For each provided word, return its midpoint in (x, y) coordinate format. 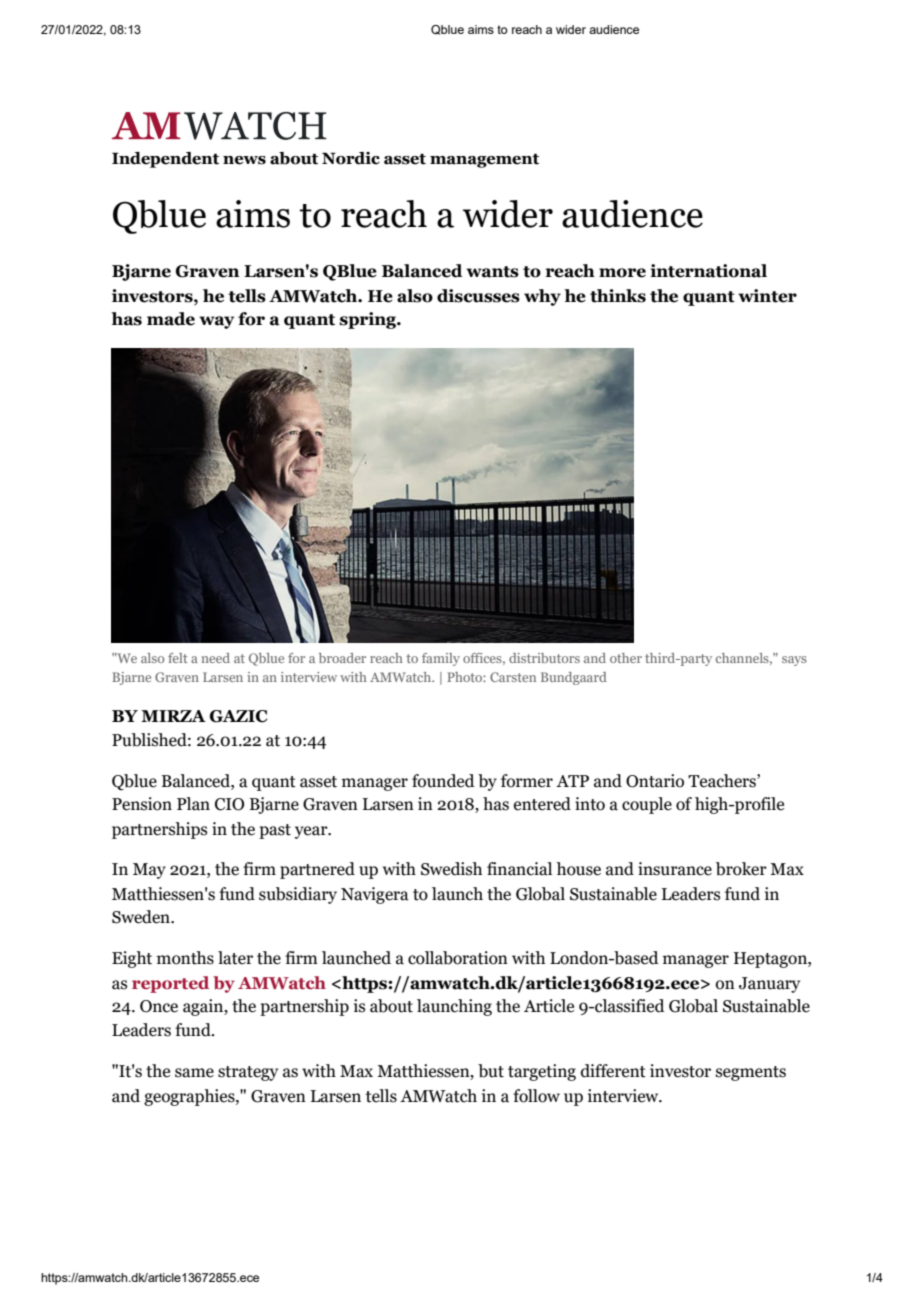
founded (443, 781)
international (708, 271)
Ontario (655, 781)
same (194, 1073)
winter (767, 296)
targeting (542, 1072)
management (484, 161)
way (216, 322)
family (441, 659)
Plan (193, 804)
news (244, 160)
